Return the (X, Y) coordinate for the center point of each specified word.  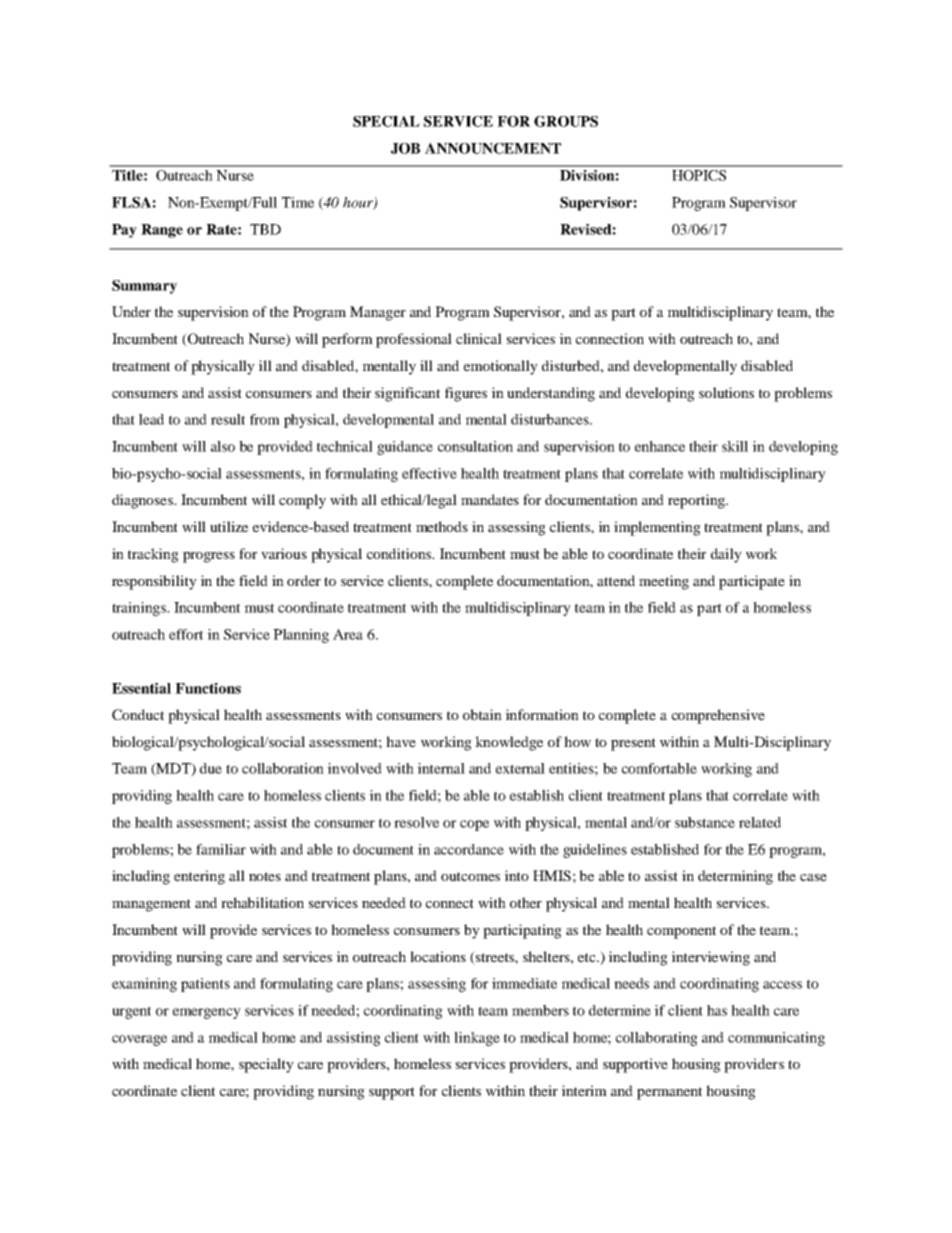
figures (466, 394)
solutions (726, 392)
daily (726, 555)
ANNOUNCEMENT (493, 148)
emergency (207, 1013)
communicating (776, 1039)
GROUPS (566, 121)
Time (298, 202)
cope (474, 825)
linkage (477, 1039)
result (228, 419)
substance (705, 822)
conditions (400, 553)
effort (186, 634)
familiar (221, 849)
